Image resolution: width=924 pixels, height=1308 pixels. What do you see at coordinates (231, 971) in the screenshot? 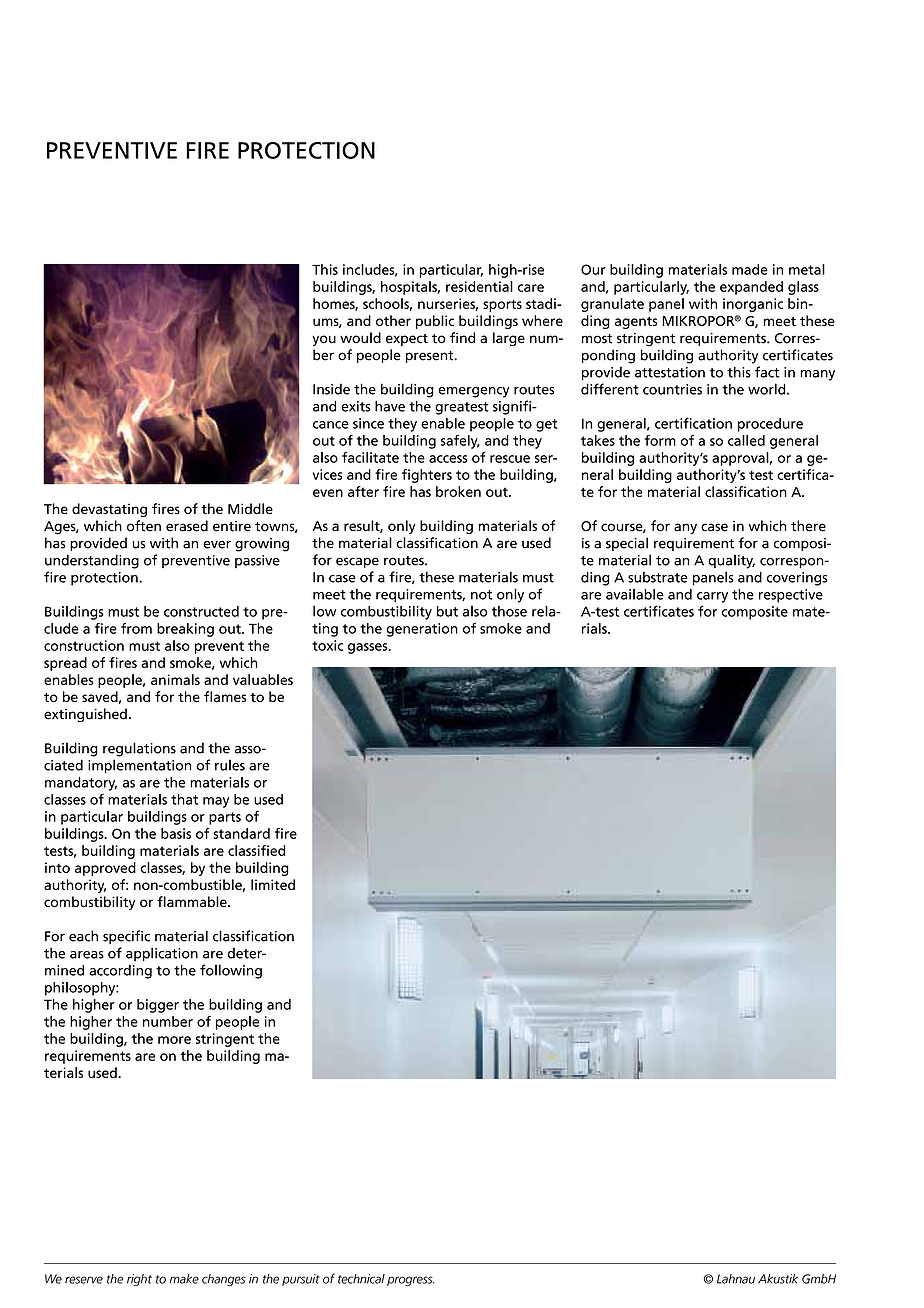
I see `following` at bounding box center [231, 971].
